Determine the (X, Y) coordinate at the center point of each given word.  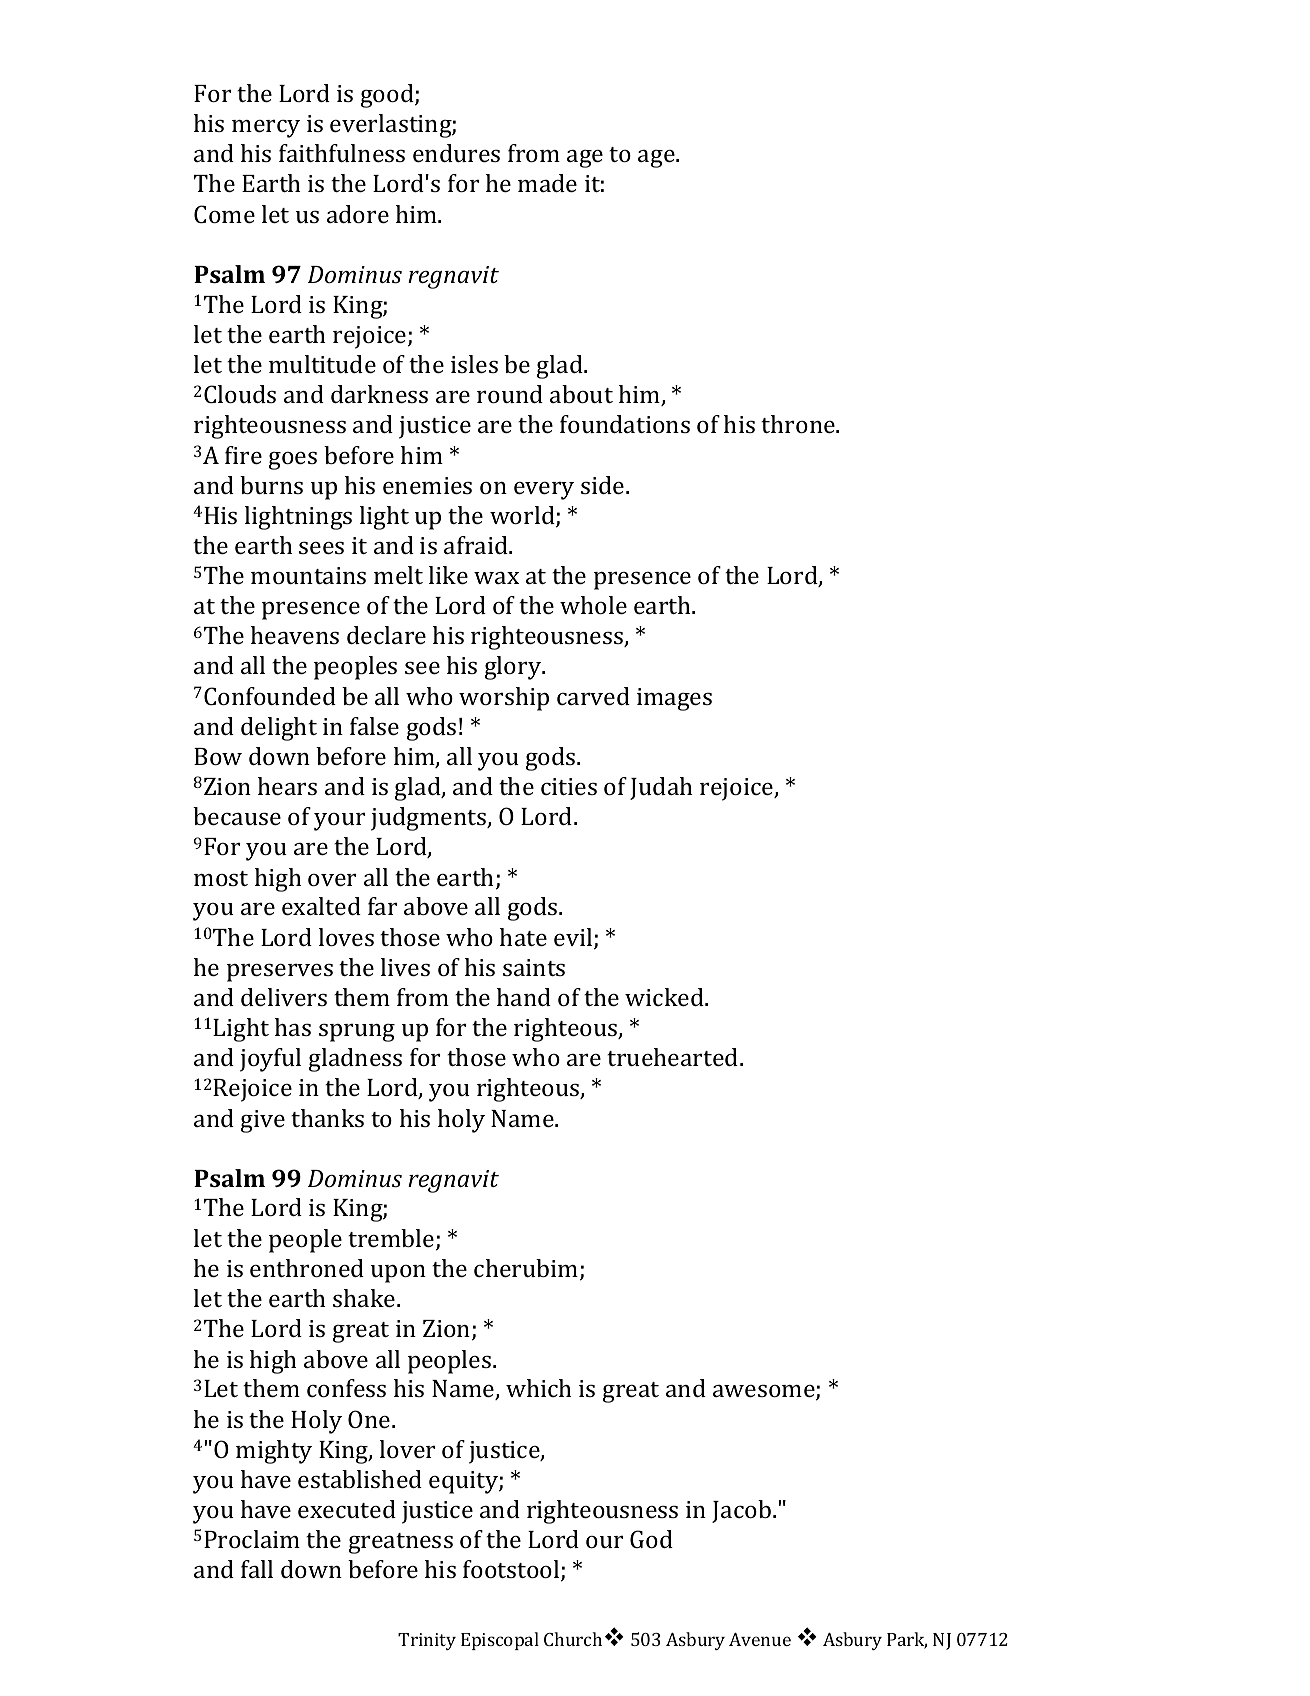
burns (271, 485)
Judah (661, 788)
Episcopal (500, 1641)
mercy (266, 129)
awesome (765, 1392)
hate (523, 937)
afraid (477, 545)
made (547, 183)
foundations (625, 424)
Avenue (760, 1639)
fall (257, 1569)
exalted (321, 906)
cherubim (527, 1269)
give (263, 1121)
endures (456, 153)
